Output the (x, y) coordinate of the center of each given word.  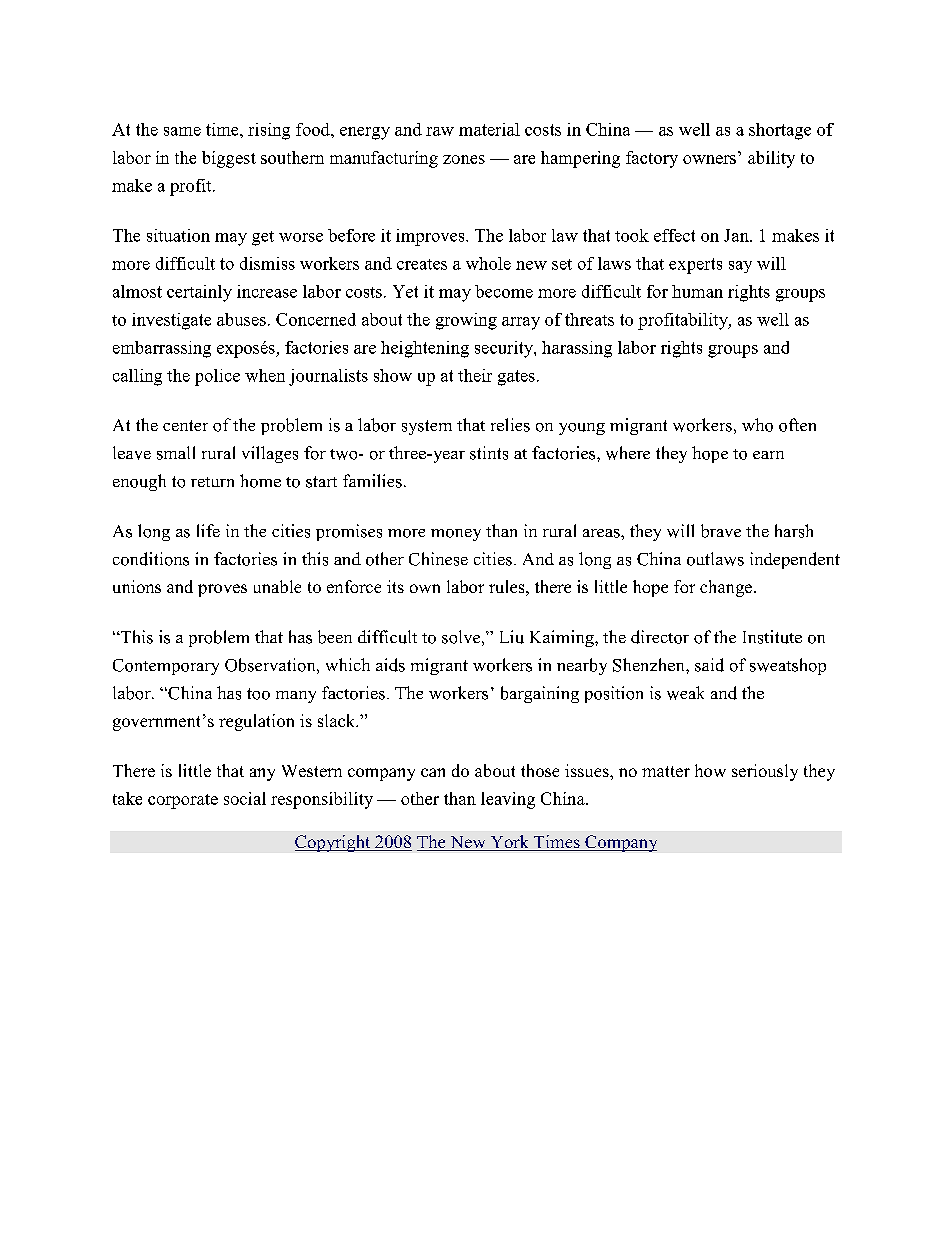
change (726, 588)
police (217, 377)
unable (277, 586)
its (395, 586)
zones (464, 159)
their (475, 375)
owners (709, 159)
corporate (183, 801)
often (797, 425)
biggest (229, 159)
